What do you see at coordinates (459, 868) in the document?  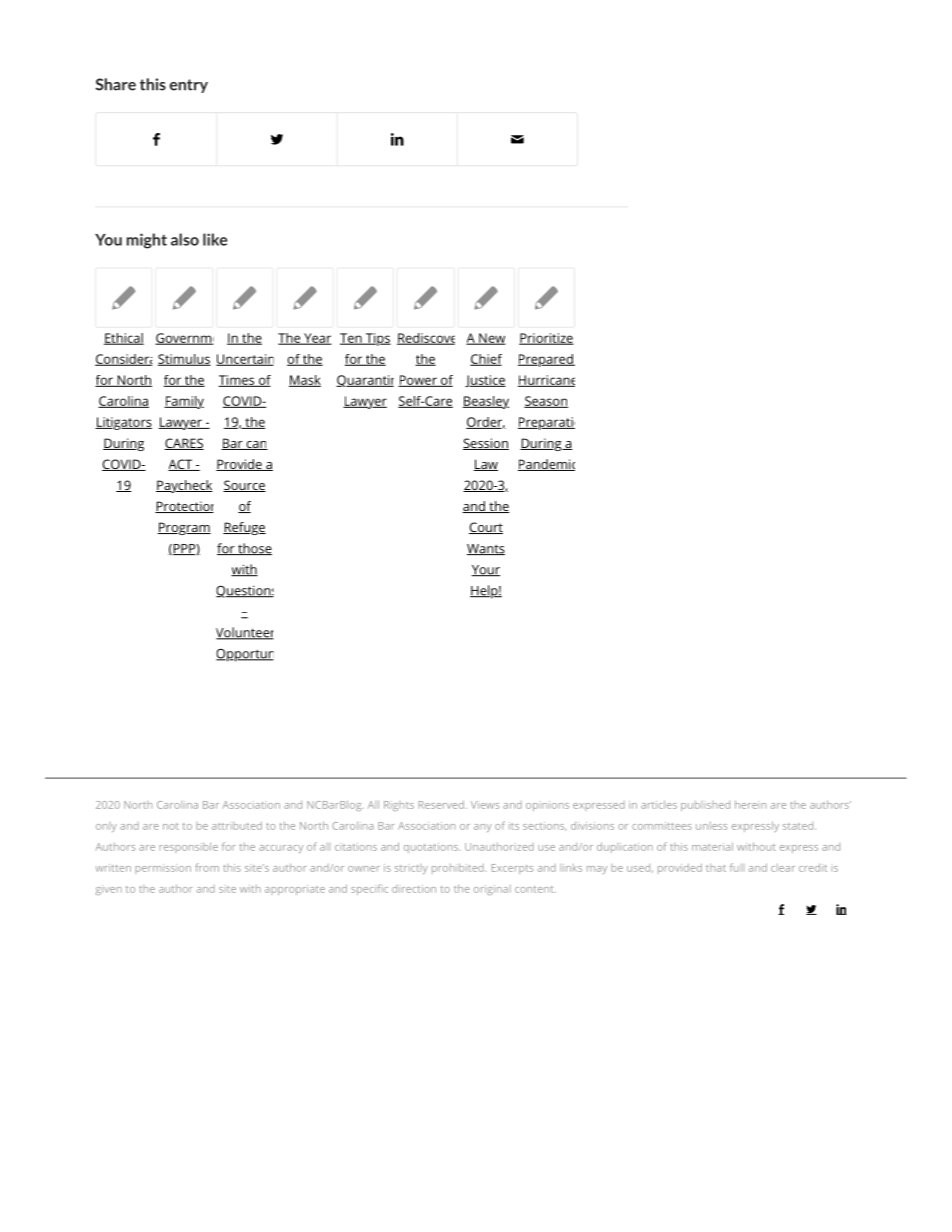 I see `prohibited` at bounding box center [459, 868].
